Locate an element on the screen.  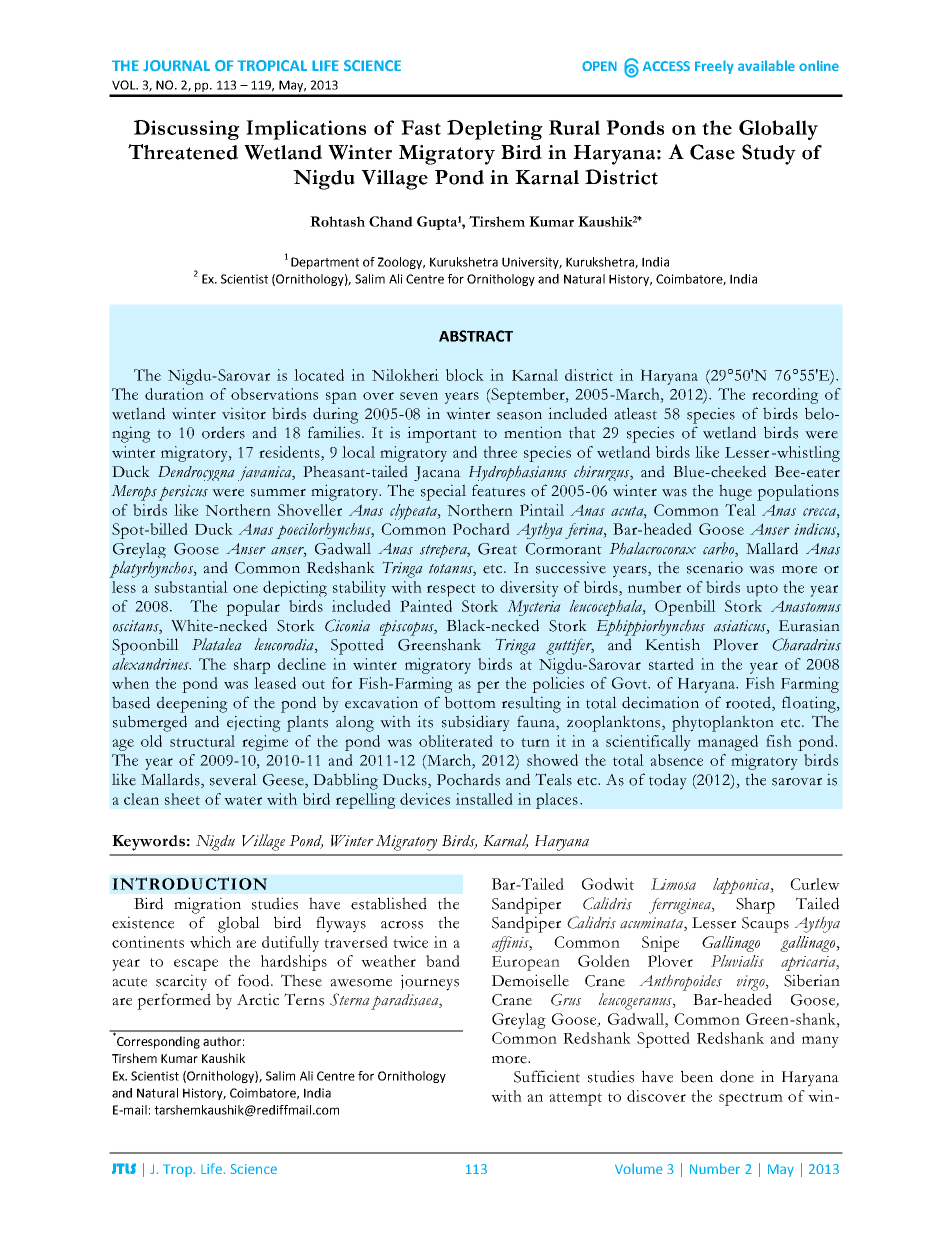
Sufficient is located at coordinates (547, 1076).
